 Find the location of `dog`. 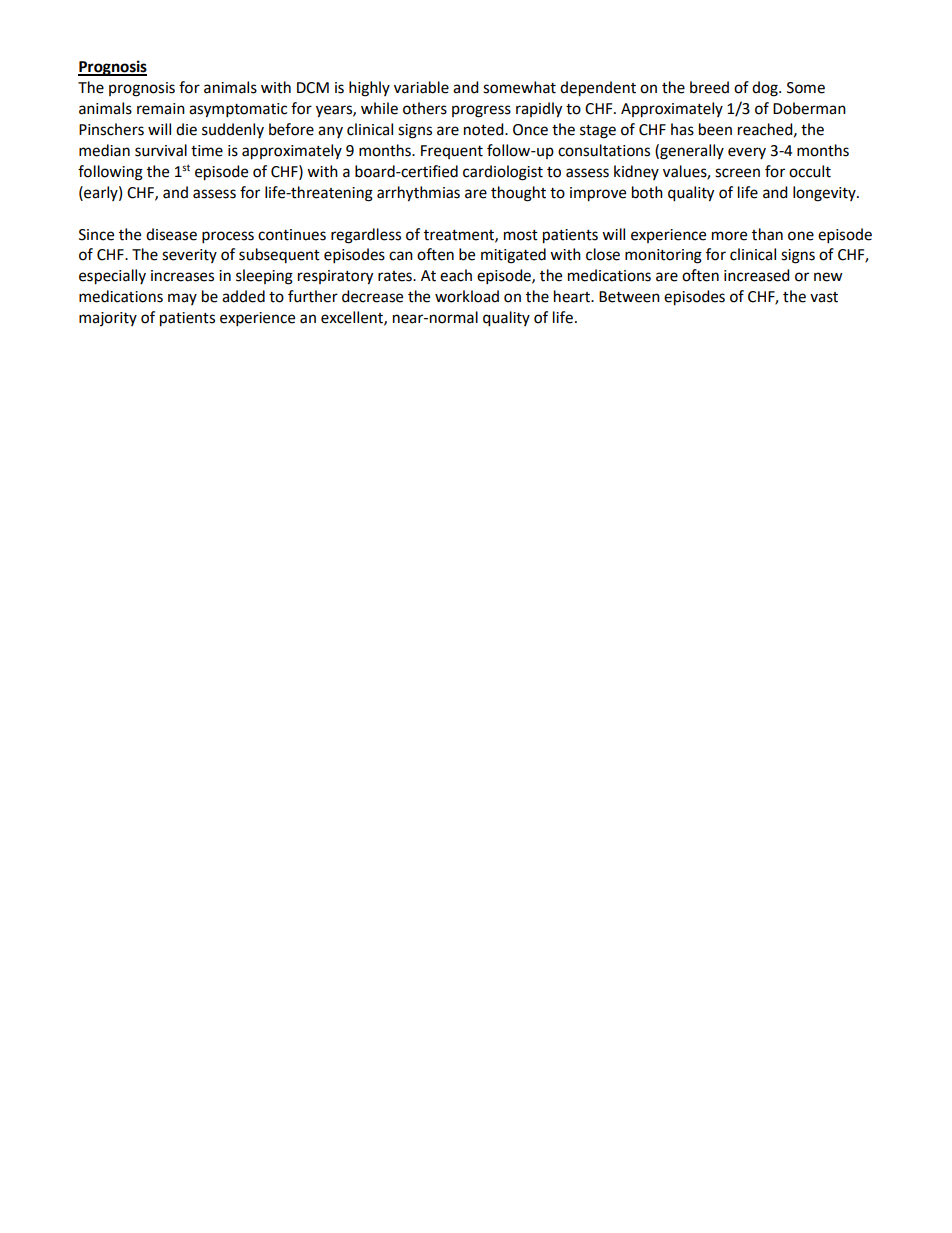

dog is located at coordinates (766, 89).
